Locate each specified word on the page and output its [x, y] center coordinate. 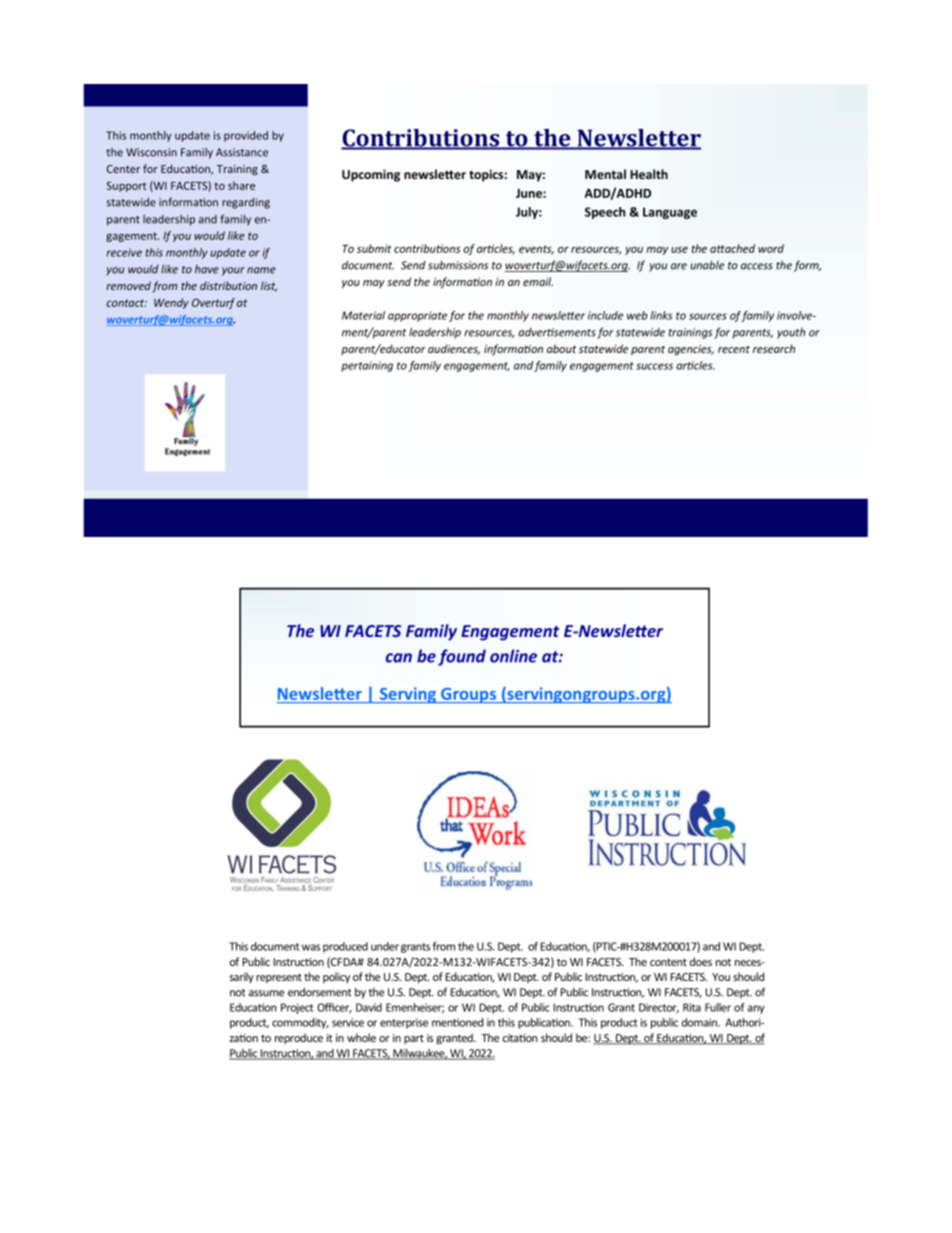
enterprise [404, 1023]
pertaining [367, 366]
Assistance [242, 152]
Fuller [718, 1007]
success [654, 366]
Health [649, 174]
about [562, 348]
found [462, 657]
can [399, 658]
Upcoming [371, 175]
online [513, 656]
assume [266, 993]
